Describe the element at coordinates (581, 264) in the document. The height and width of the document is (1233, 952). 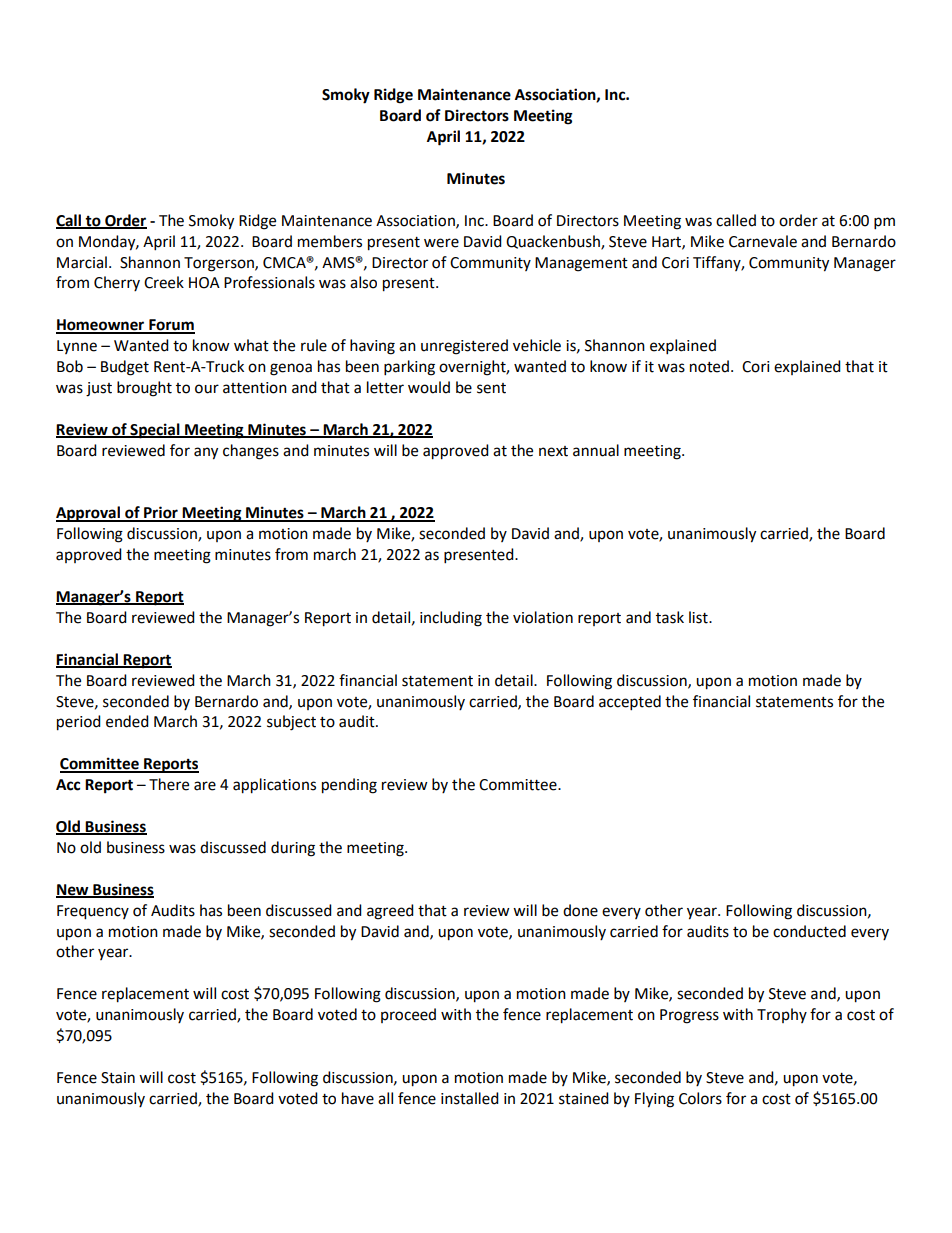
I see `Management` at that location.
